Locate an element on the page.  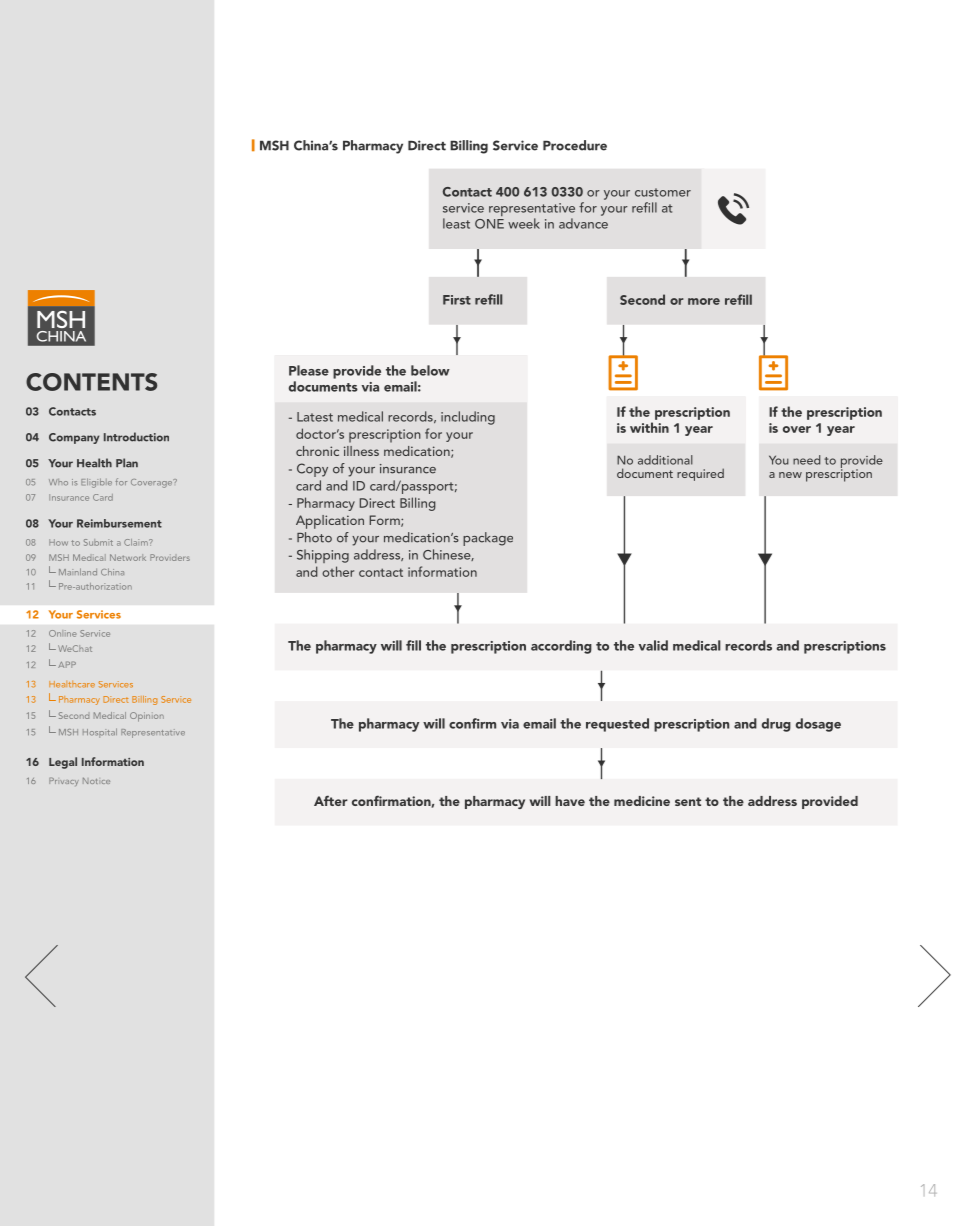
according is located at coordinates (561, 647).
